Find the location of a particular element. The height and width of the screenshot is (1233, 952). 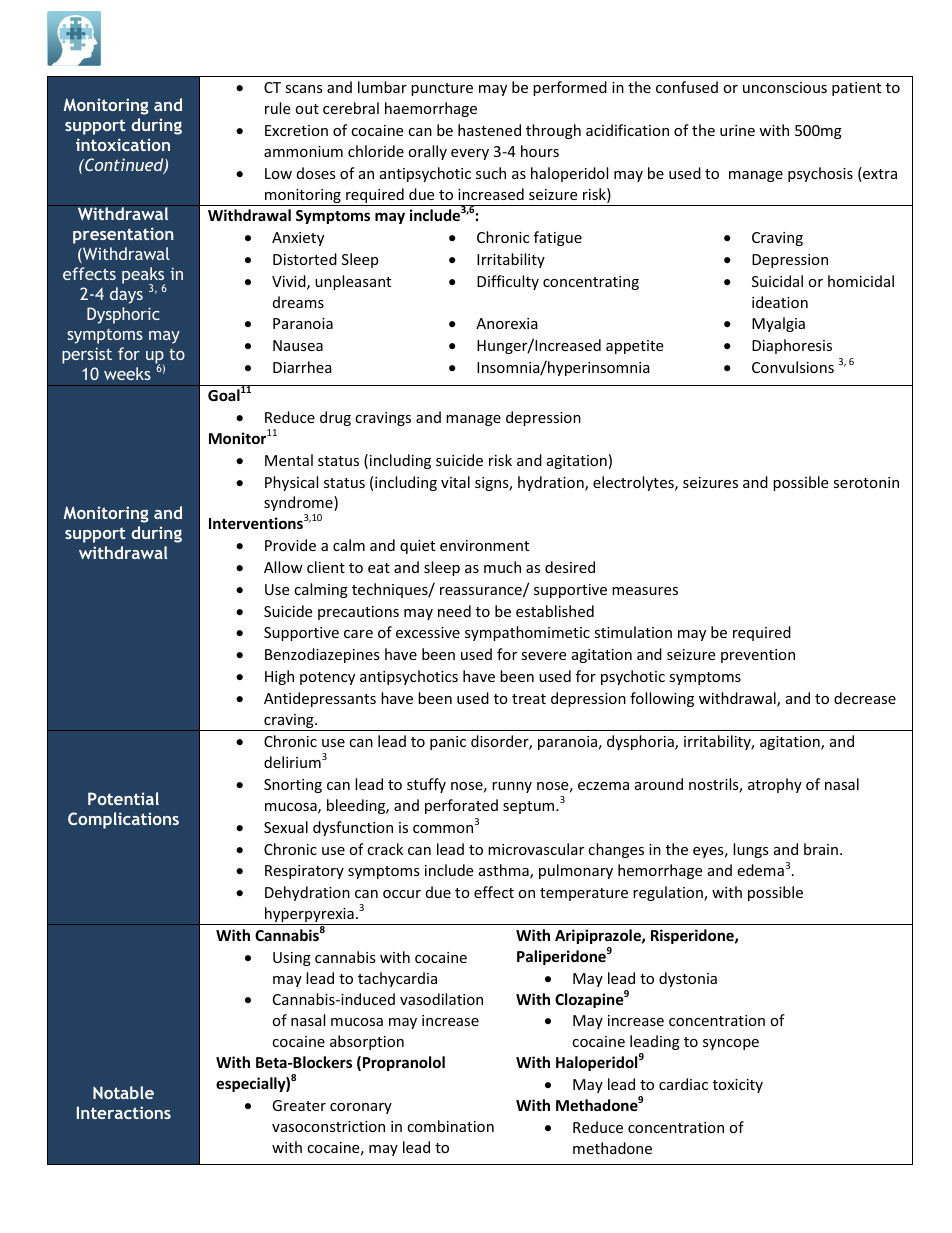

intoxication is located at coordinates (123, 144).
